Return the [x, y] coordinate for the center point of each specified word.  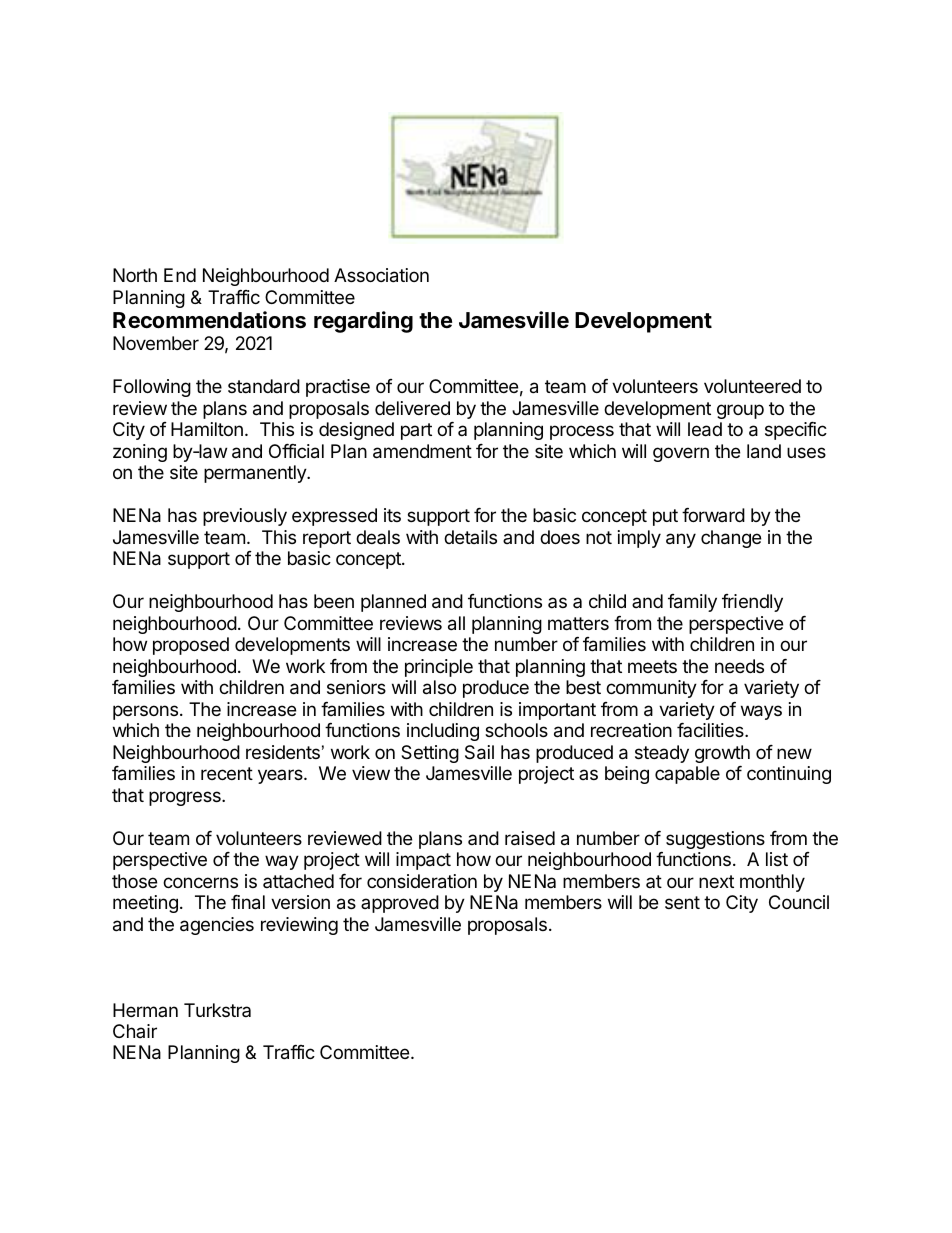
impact [423, 861]
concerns [200, 882]
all [456, 623]
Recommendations [209, 320]
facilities [711, 730]
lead [705, 429]
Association [381, 275]
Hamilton [207, 429]
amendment [422, 451]
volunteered [752, 386]
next [716, 881]
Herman [145, 1010]
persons [145, 712]
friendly [752, 603]
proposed [191, 646]
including [443, 732]
